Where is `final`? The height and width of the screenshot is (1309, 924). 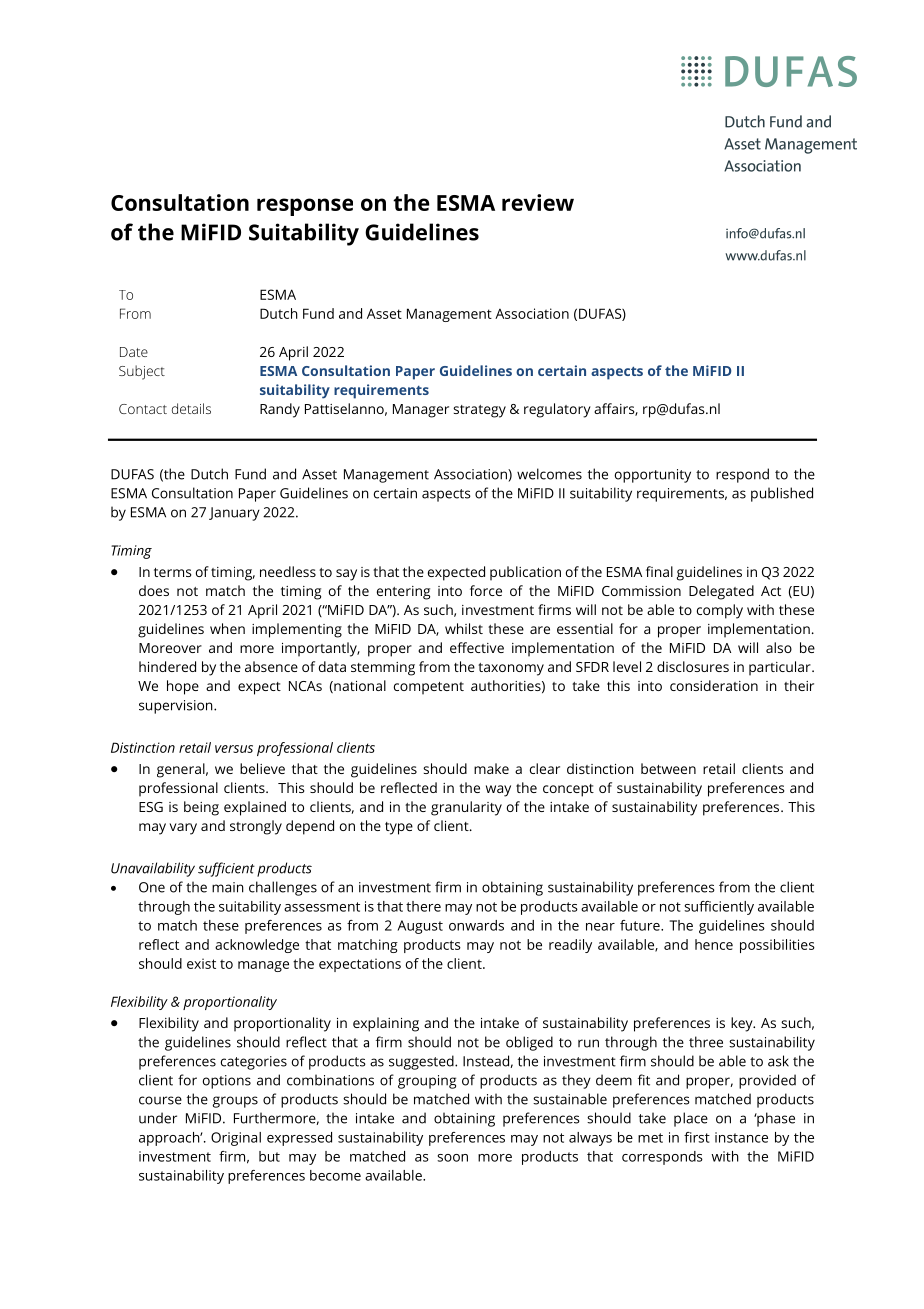 final is located at coordinates (659, 571).
